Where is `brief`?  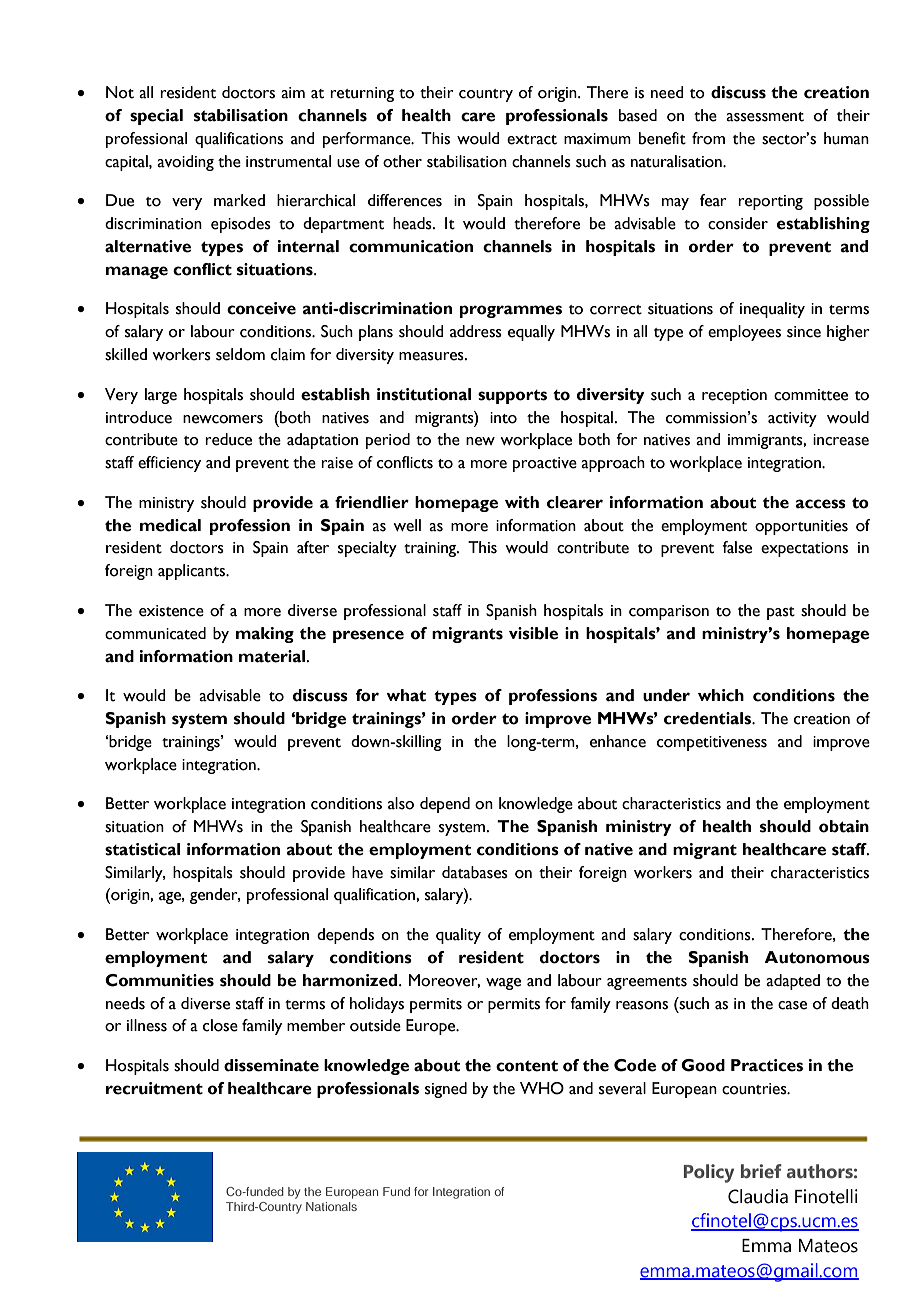 brief is located at coordinates (761, 1171).
